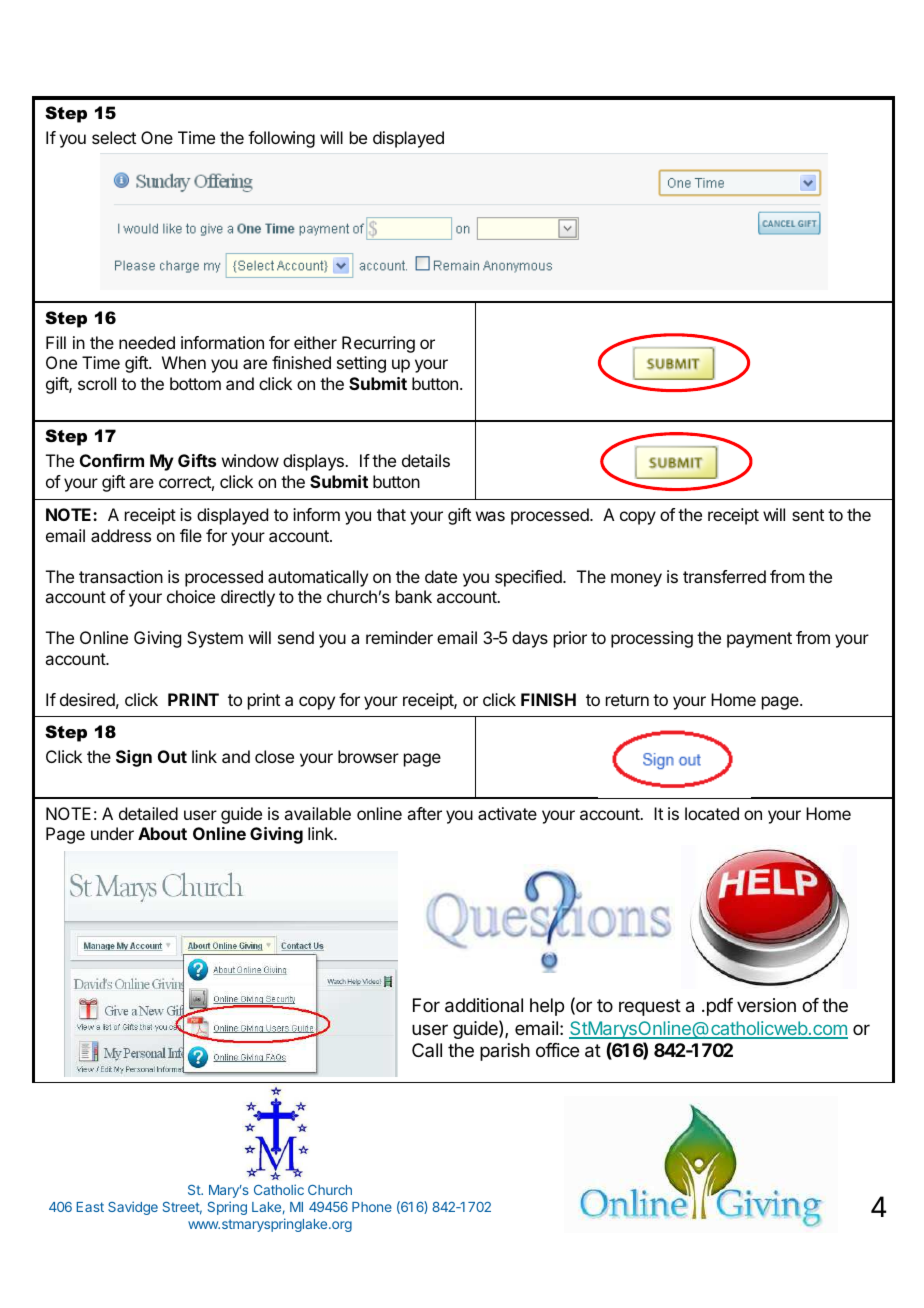  Describe the element at coordinates (399, 637) in the document. I see `reminder` at that location.
